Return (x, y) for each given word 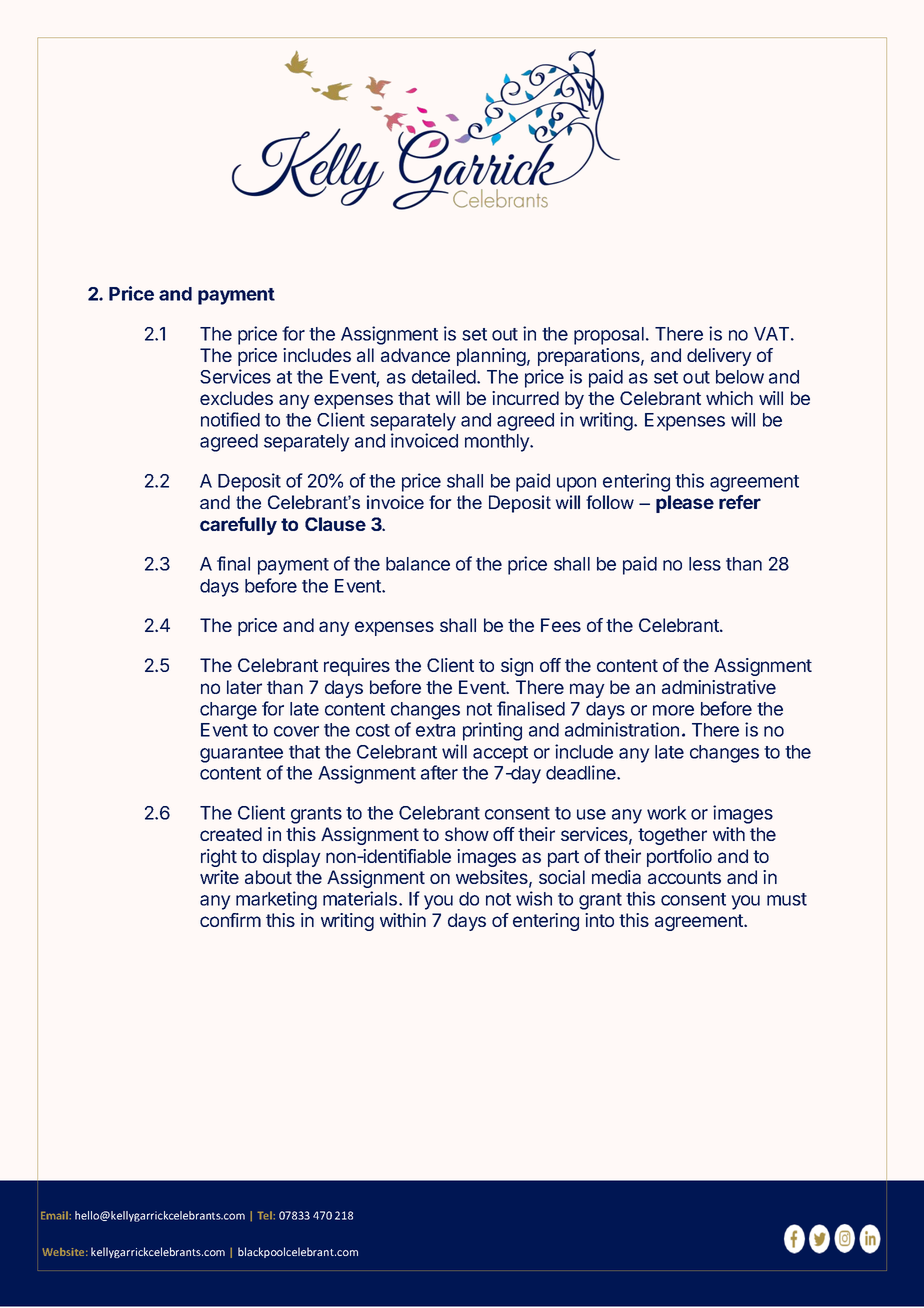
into (599, 920)
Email (54, 1215)
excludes (236, 398)
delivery (719, 357)
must (787, 899)
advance (415, 355)
